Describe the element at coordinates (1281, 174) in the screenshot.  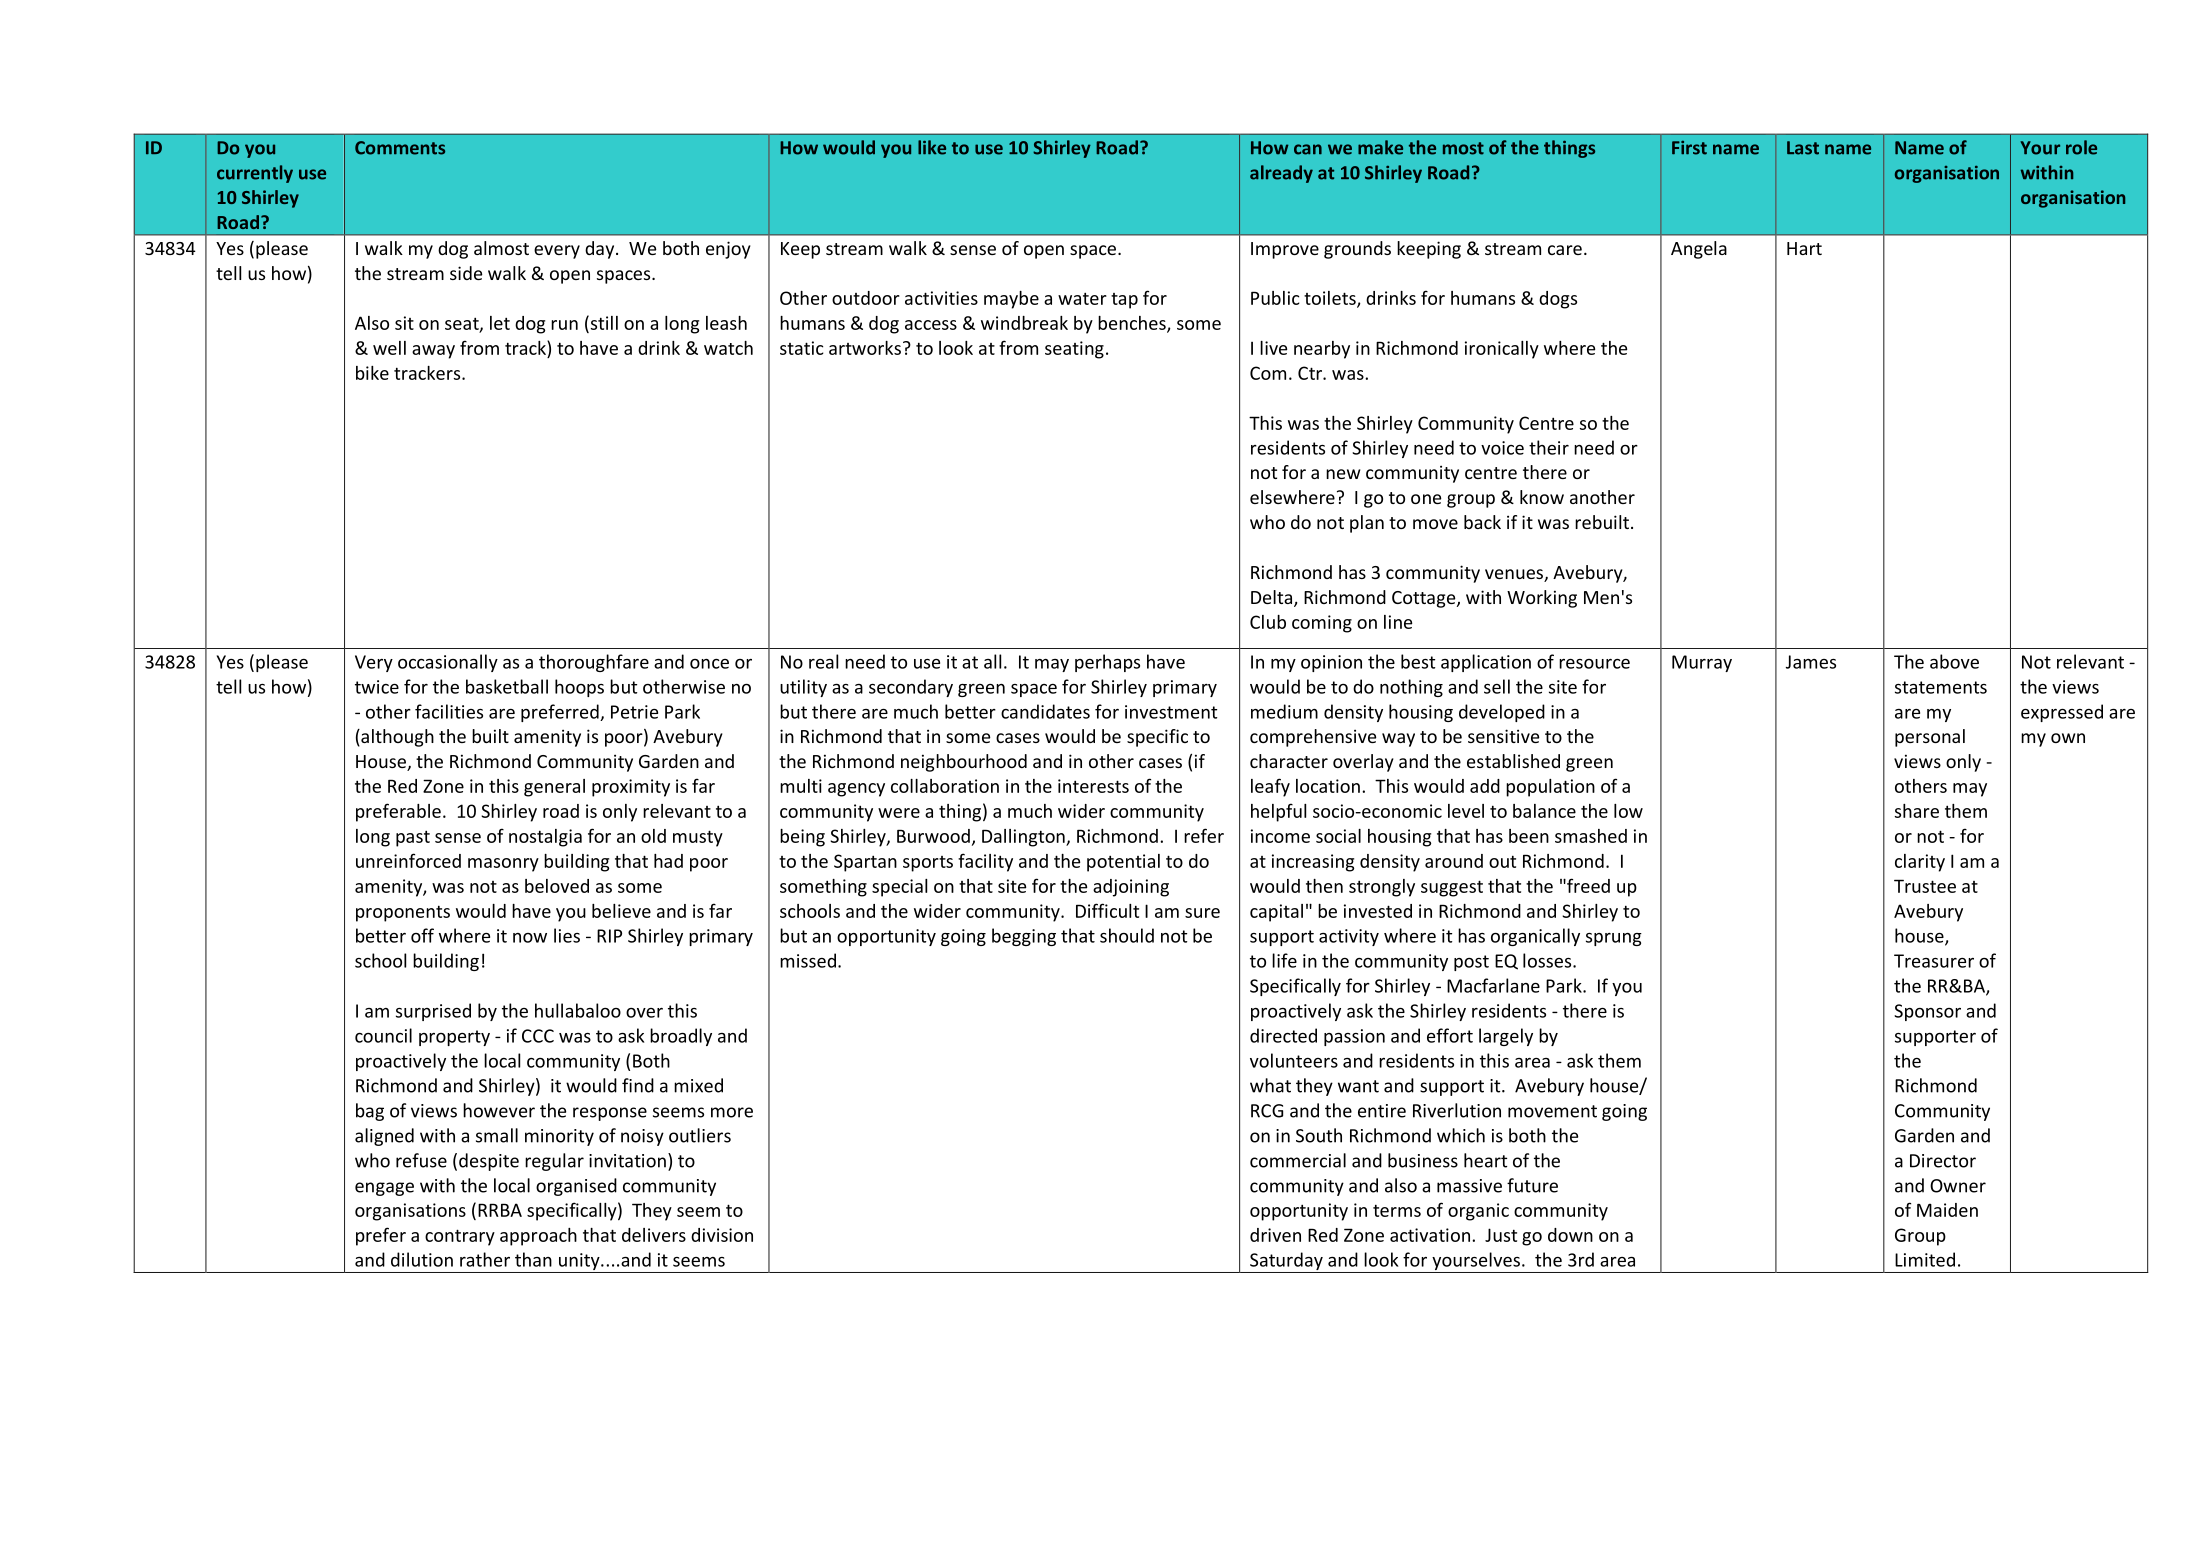
I see `already` at that location.
